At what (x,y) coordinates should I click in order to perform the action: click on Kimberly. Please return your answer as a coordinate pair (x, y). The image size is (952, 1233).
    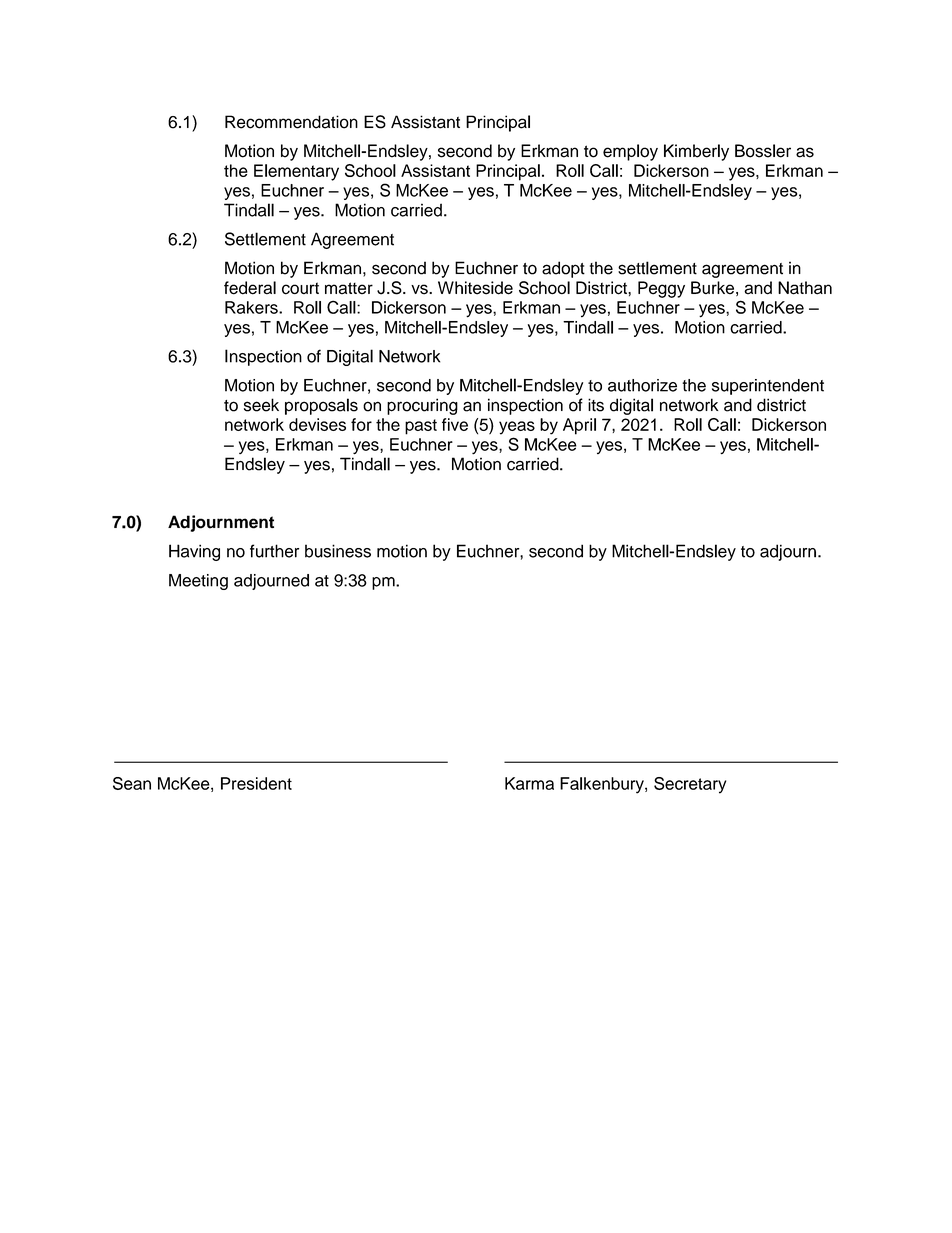
    Looking at the image, I should click on (696, 152).
